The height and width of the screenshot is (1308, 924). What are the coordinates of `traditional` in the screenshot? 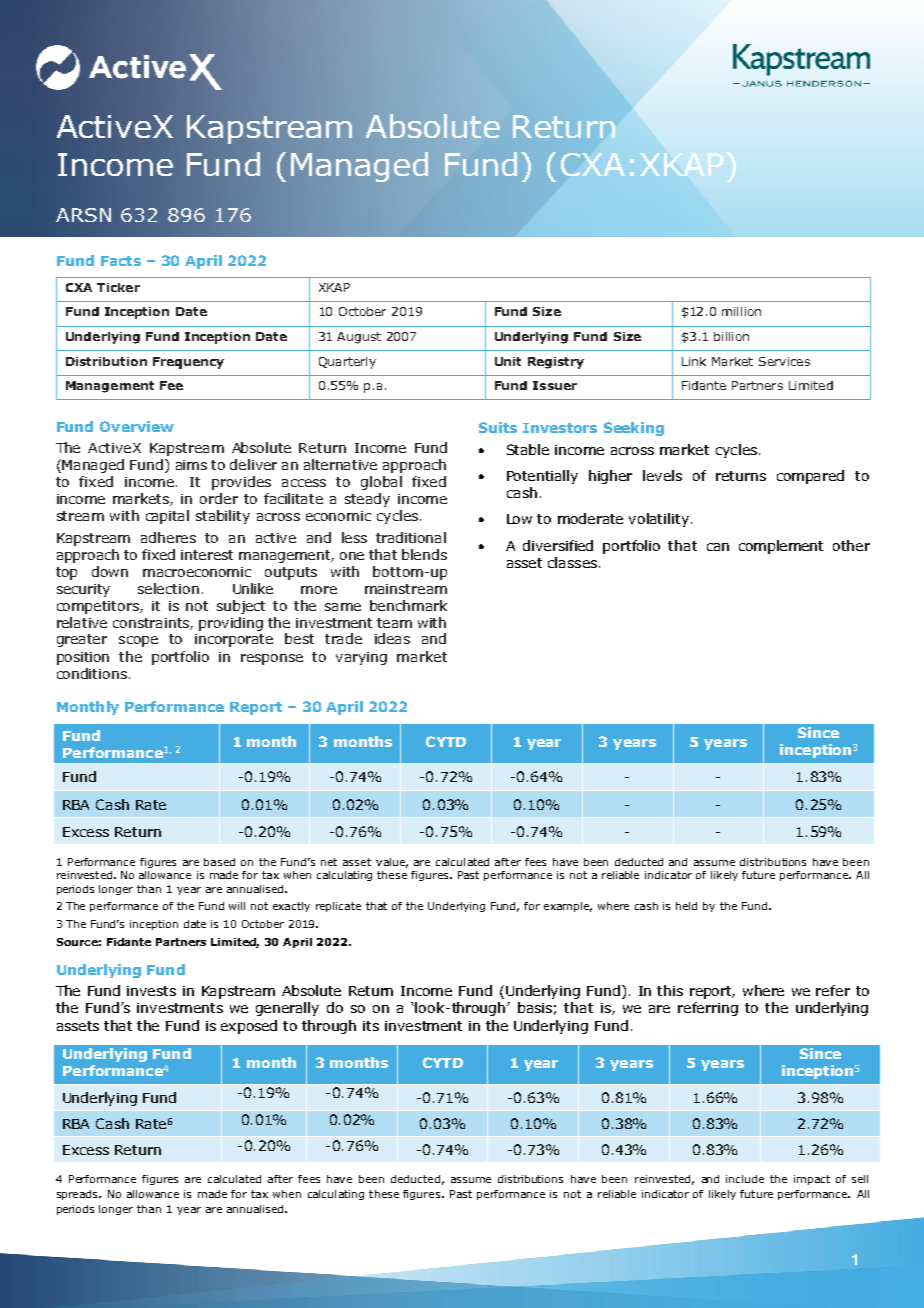 It's located at (411, 537).
